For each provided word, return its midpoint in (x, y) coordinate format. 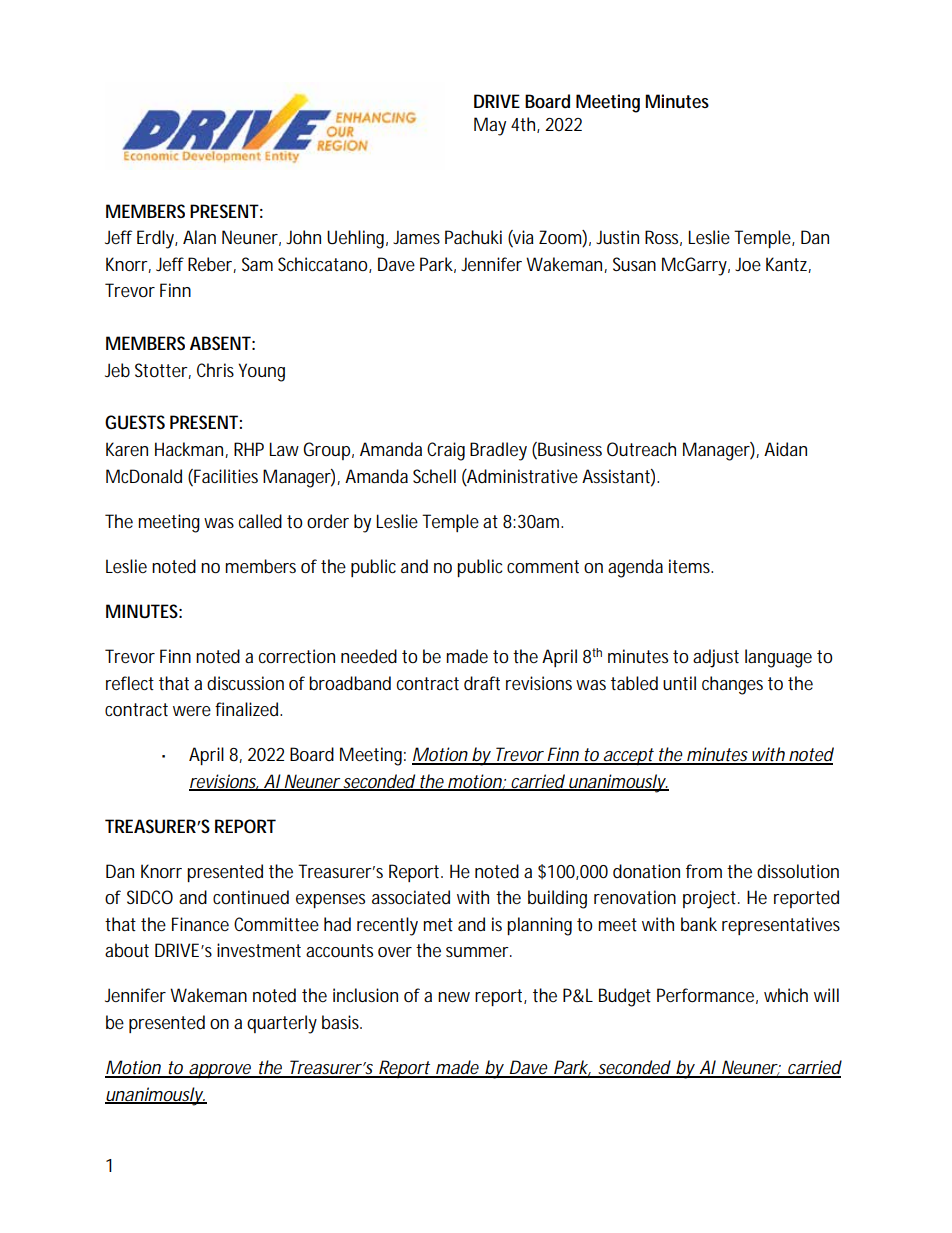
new (454, 997)
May (490, 126)
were (192, 711)
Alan (199, 237)
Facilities (225, 476)
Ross (663, 238)
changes (732, 685)
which (786, 995)
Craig (446, 451)
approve (220, 1071)
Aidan (785, 449)
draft (482, 683)
